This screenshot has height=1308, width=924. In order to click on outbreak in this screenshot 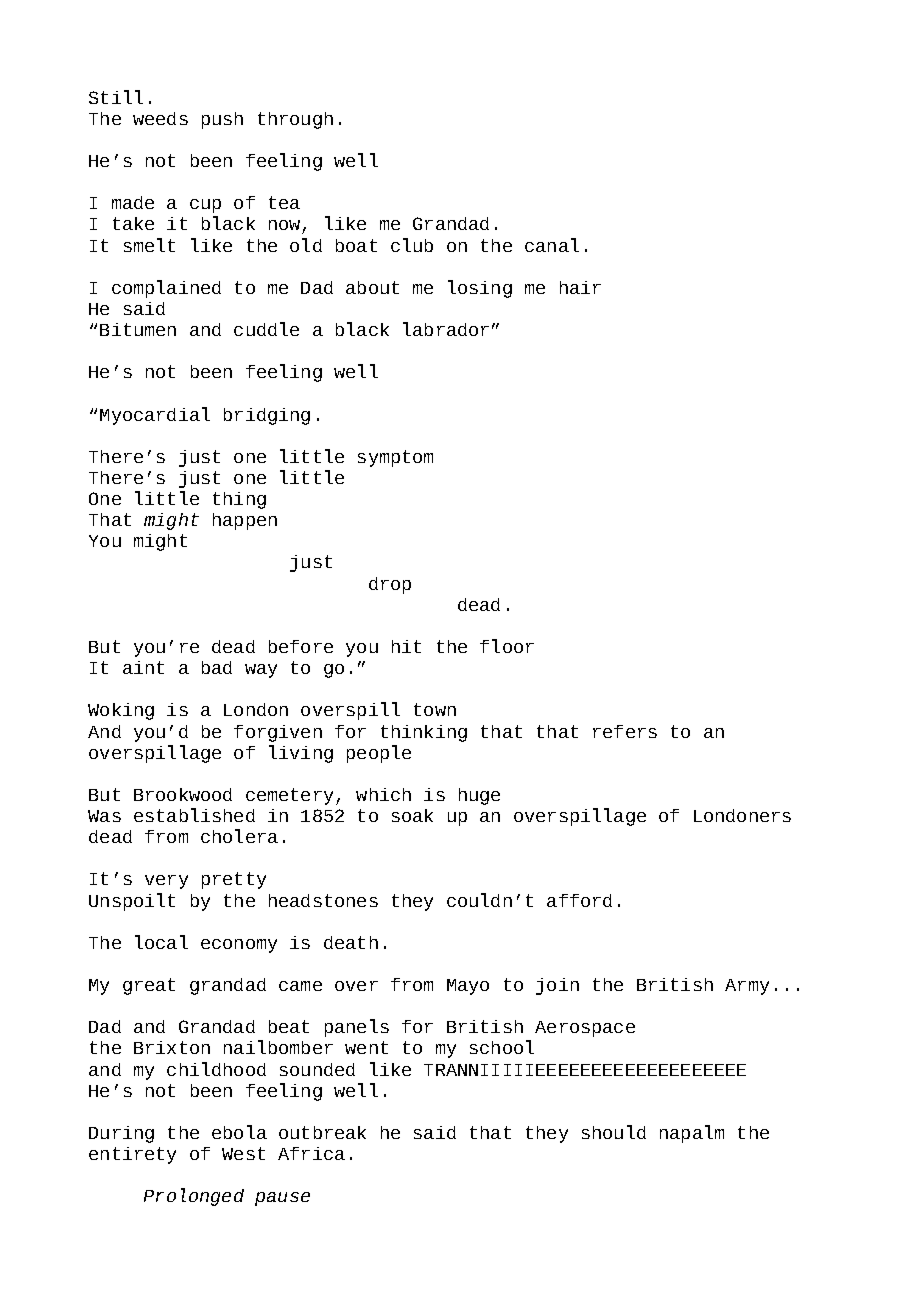, I will do `click(322, 1132)`.
